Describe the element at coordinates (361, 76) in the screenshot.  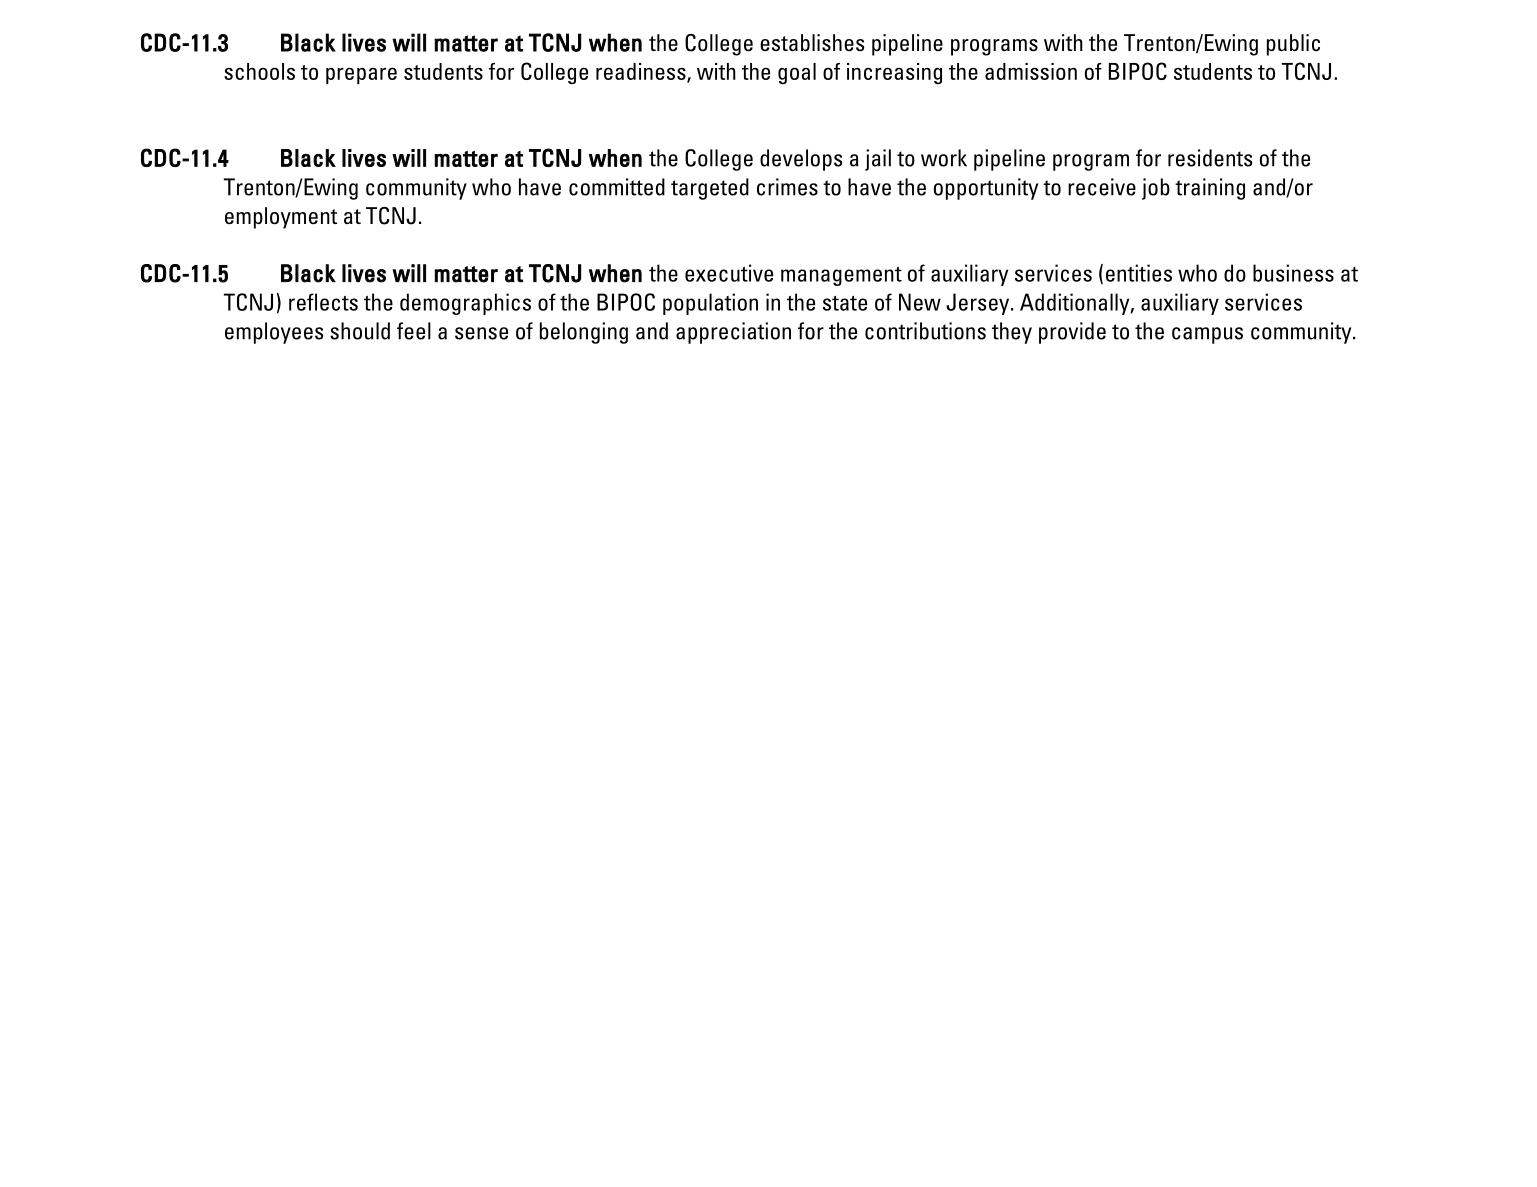
I see `prepare` at that location.
